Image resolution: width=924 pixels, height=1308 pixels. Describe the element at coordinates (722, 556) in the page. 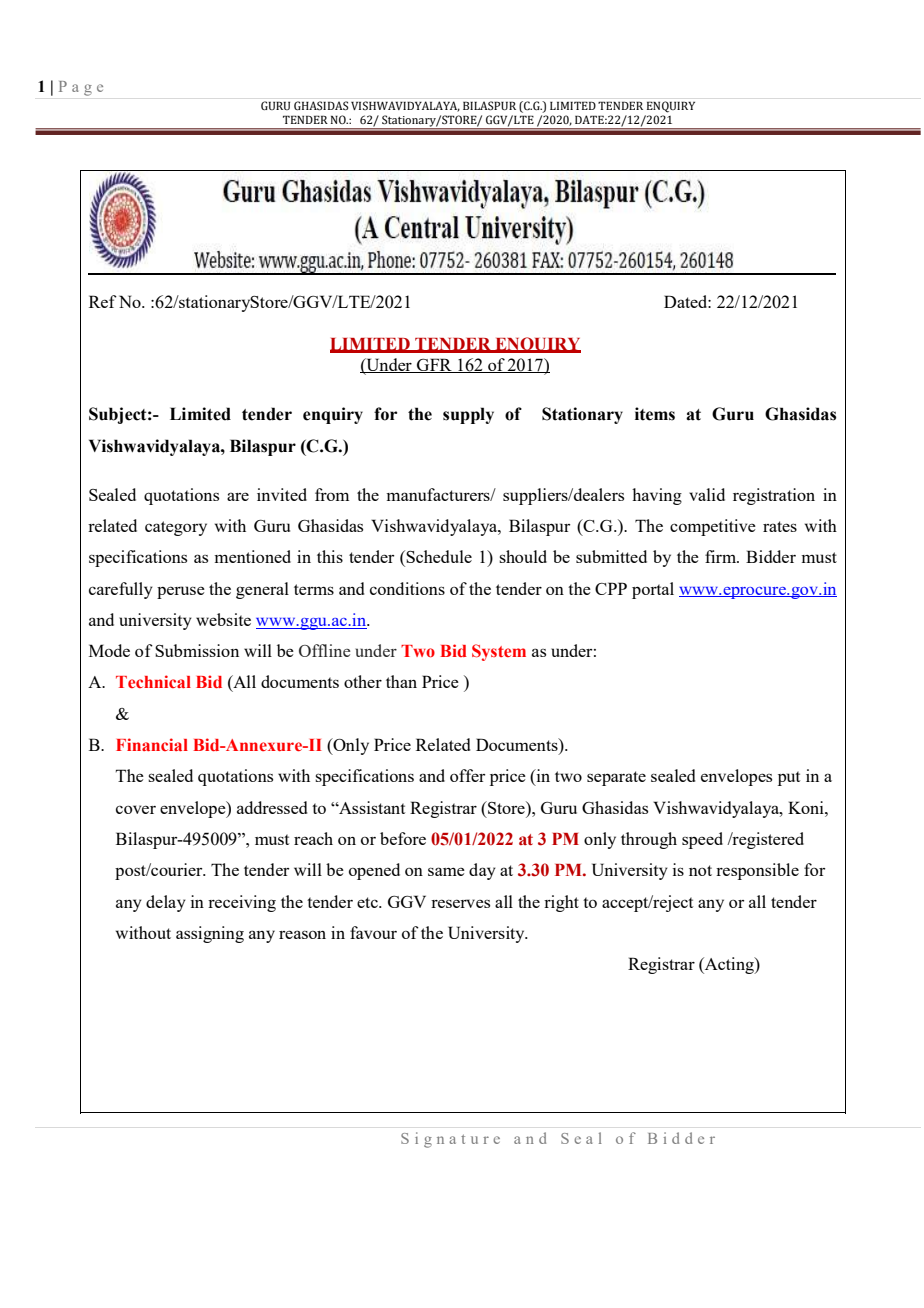

I see `firm` at that location.
